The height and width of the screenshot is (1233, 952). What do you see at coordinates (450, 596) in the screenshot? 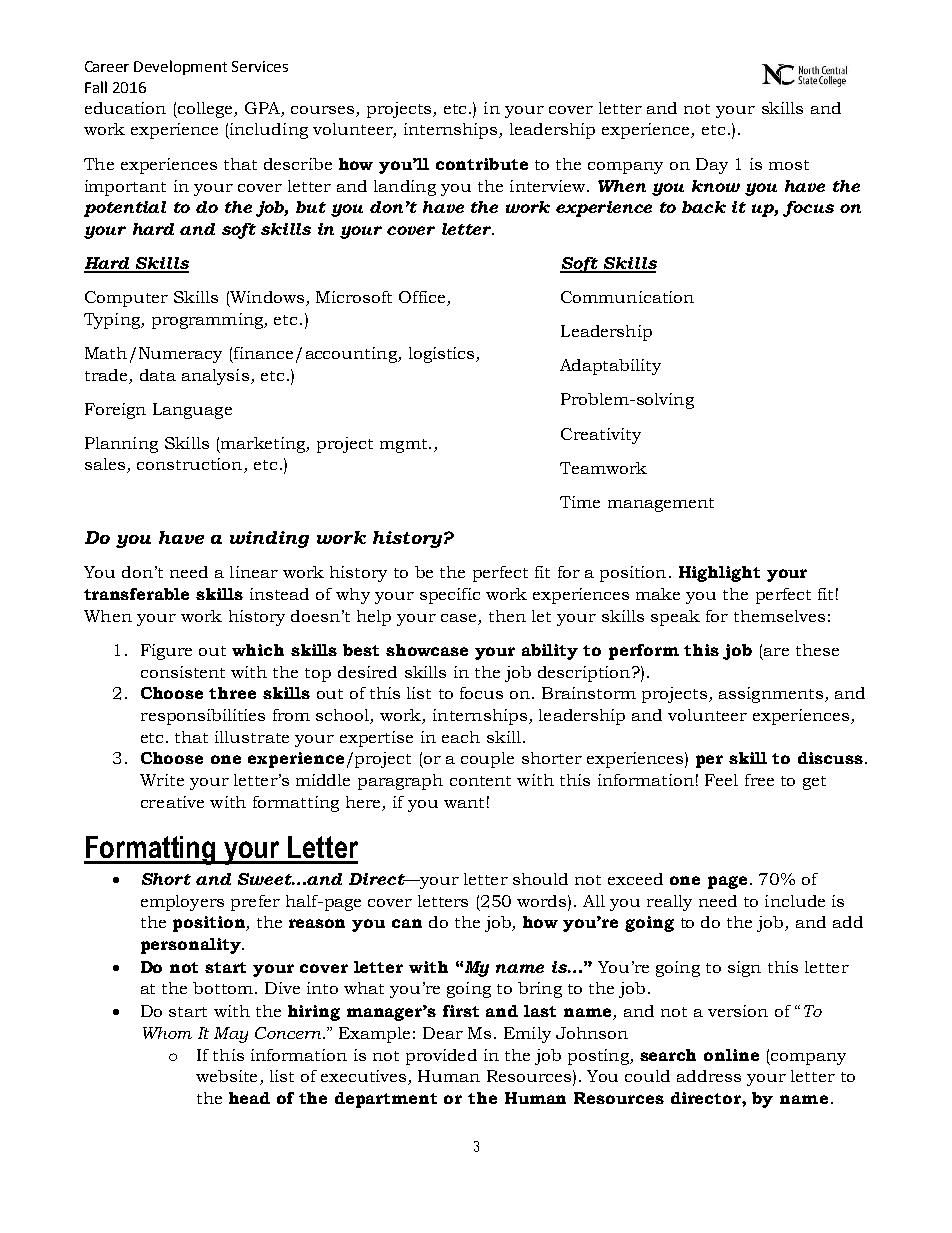
I see `specific` at bounding box center [450, 596].
